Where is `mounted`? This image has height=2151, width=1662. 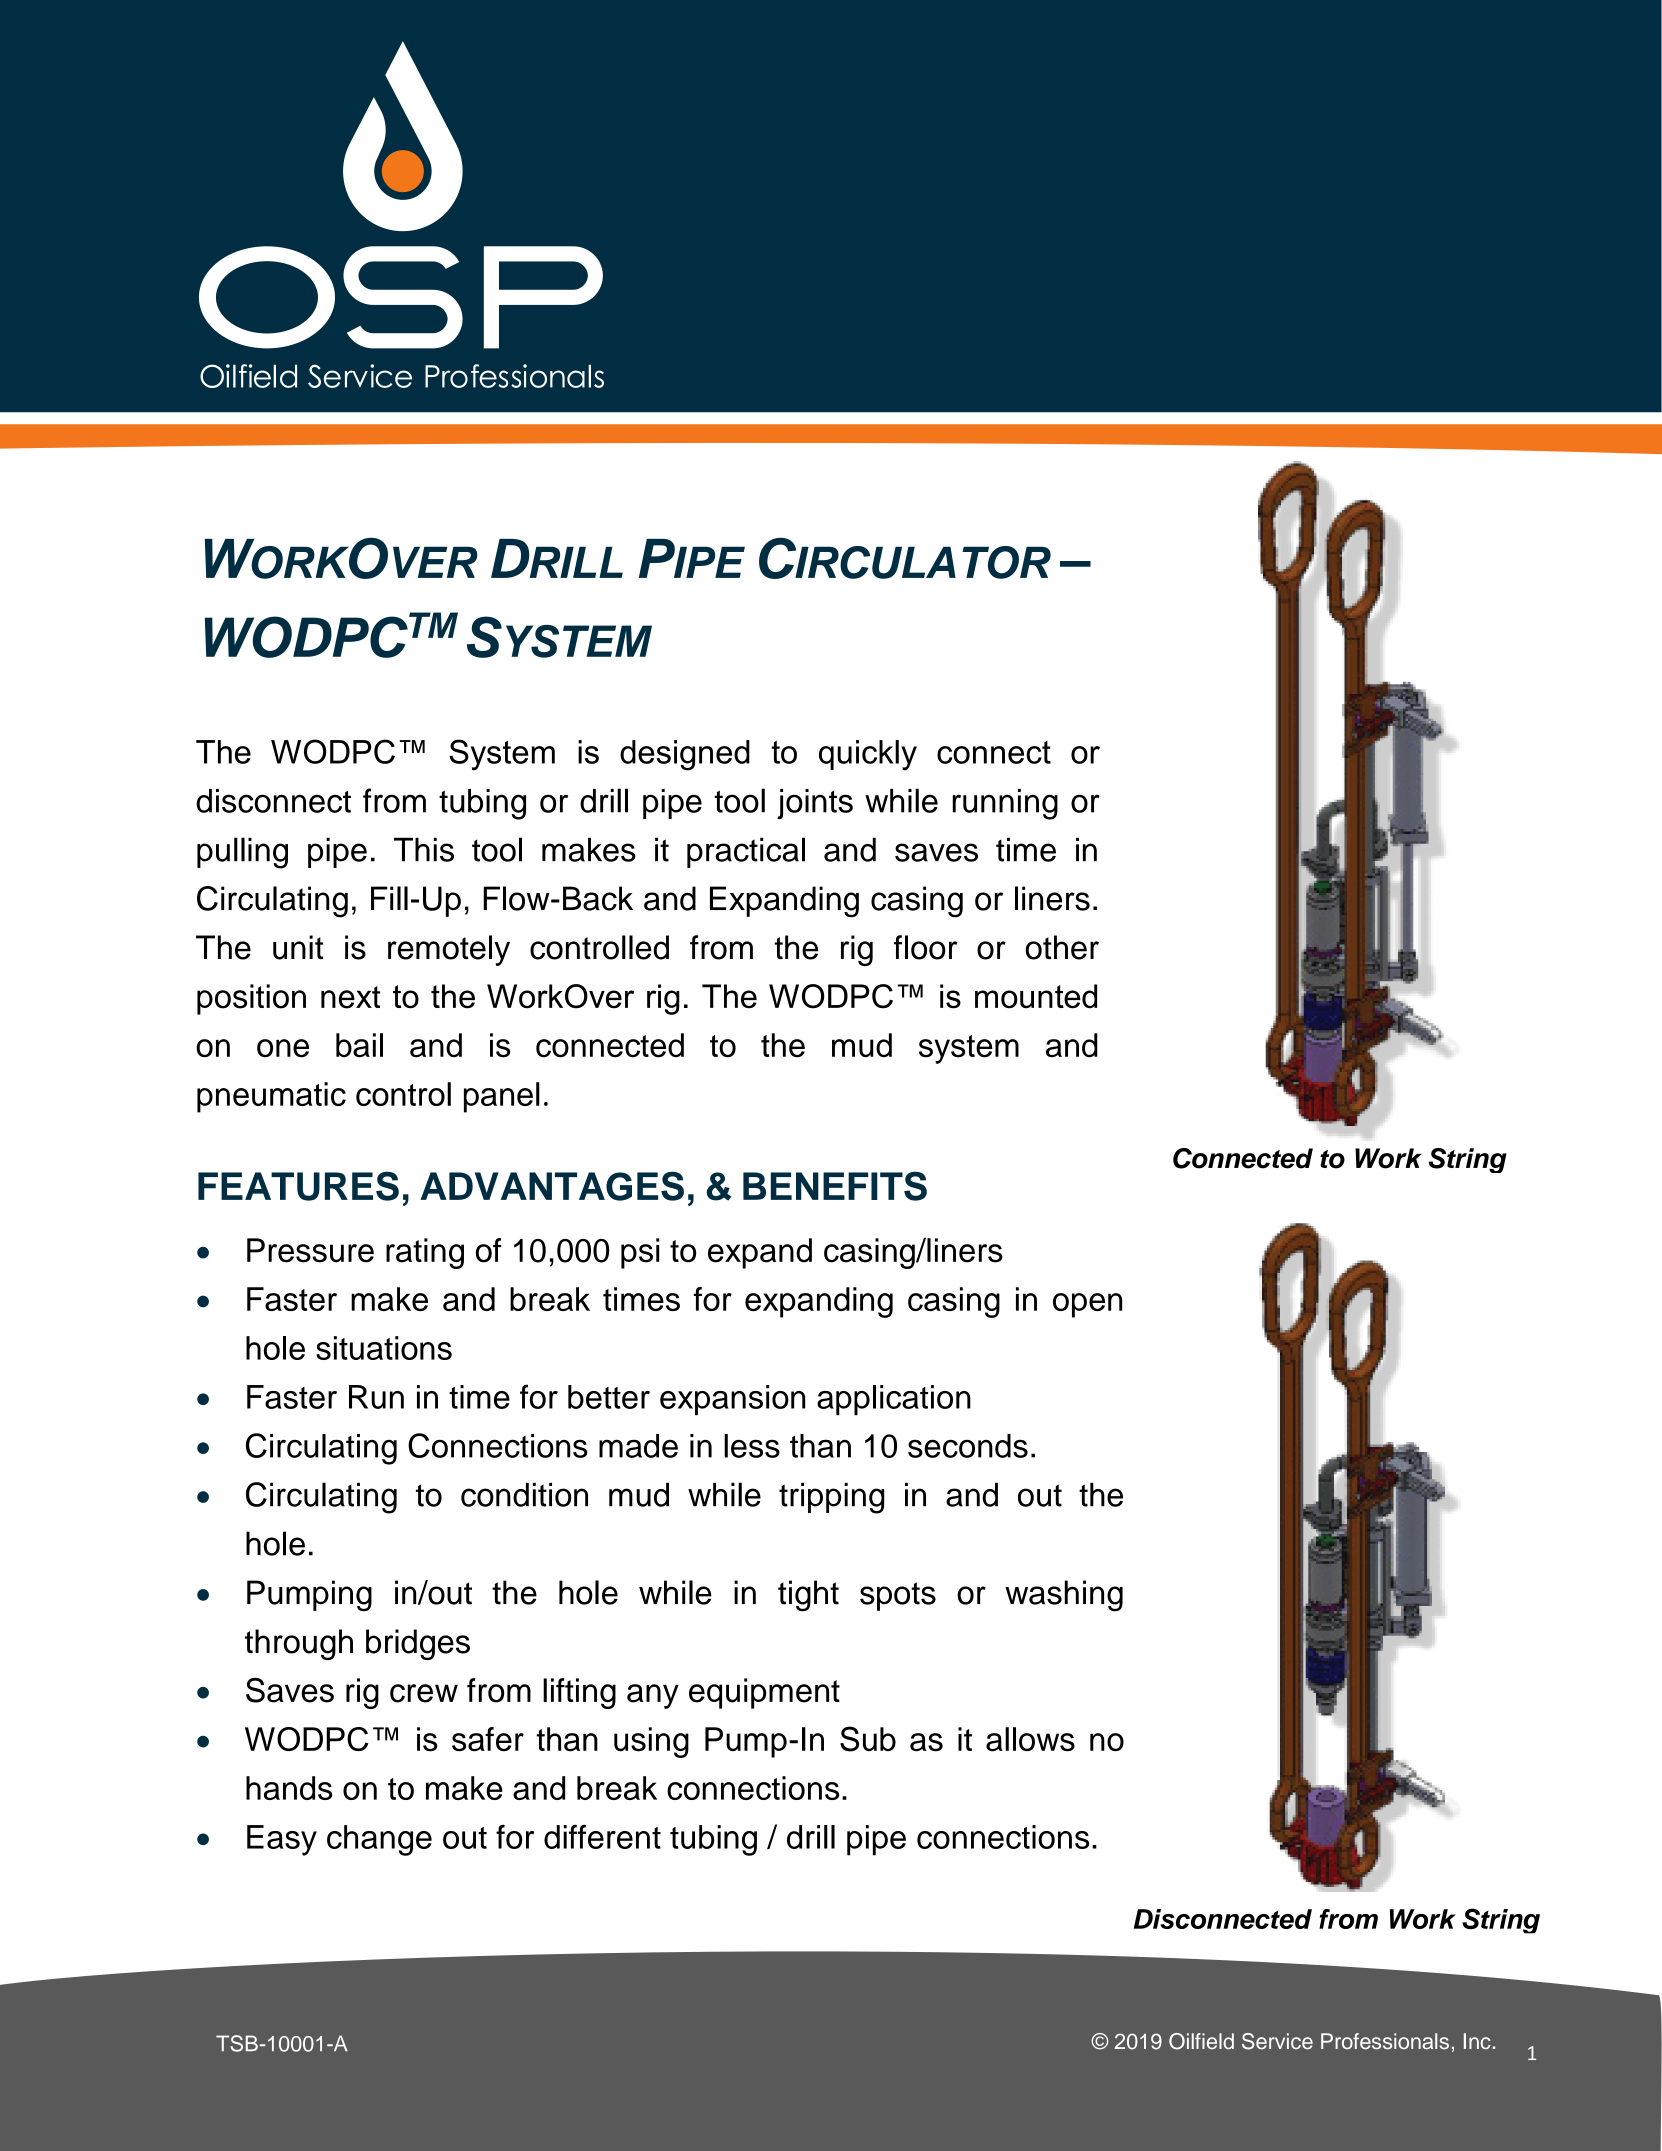
mounted is located at coordinates (1036, 996).
